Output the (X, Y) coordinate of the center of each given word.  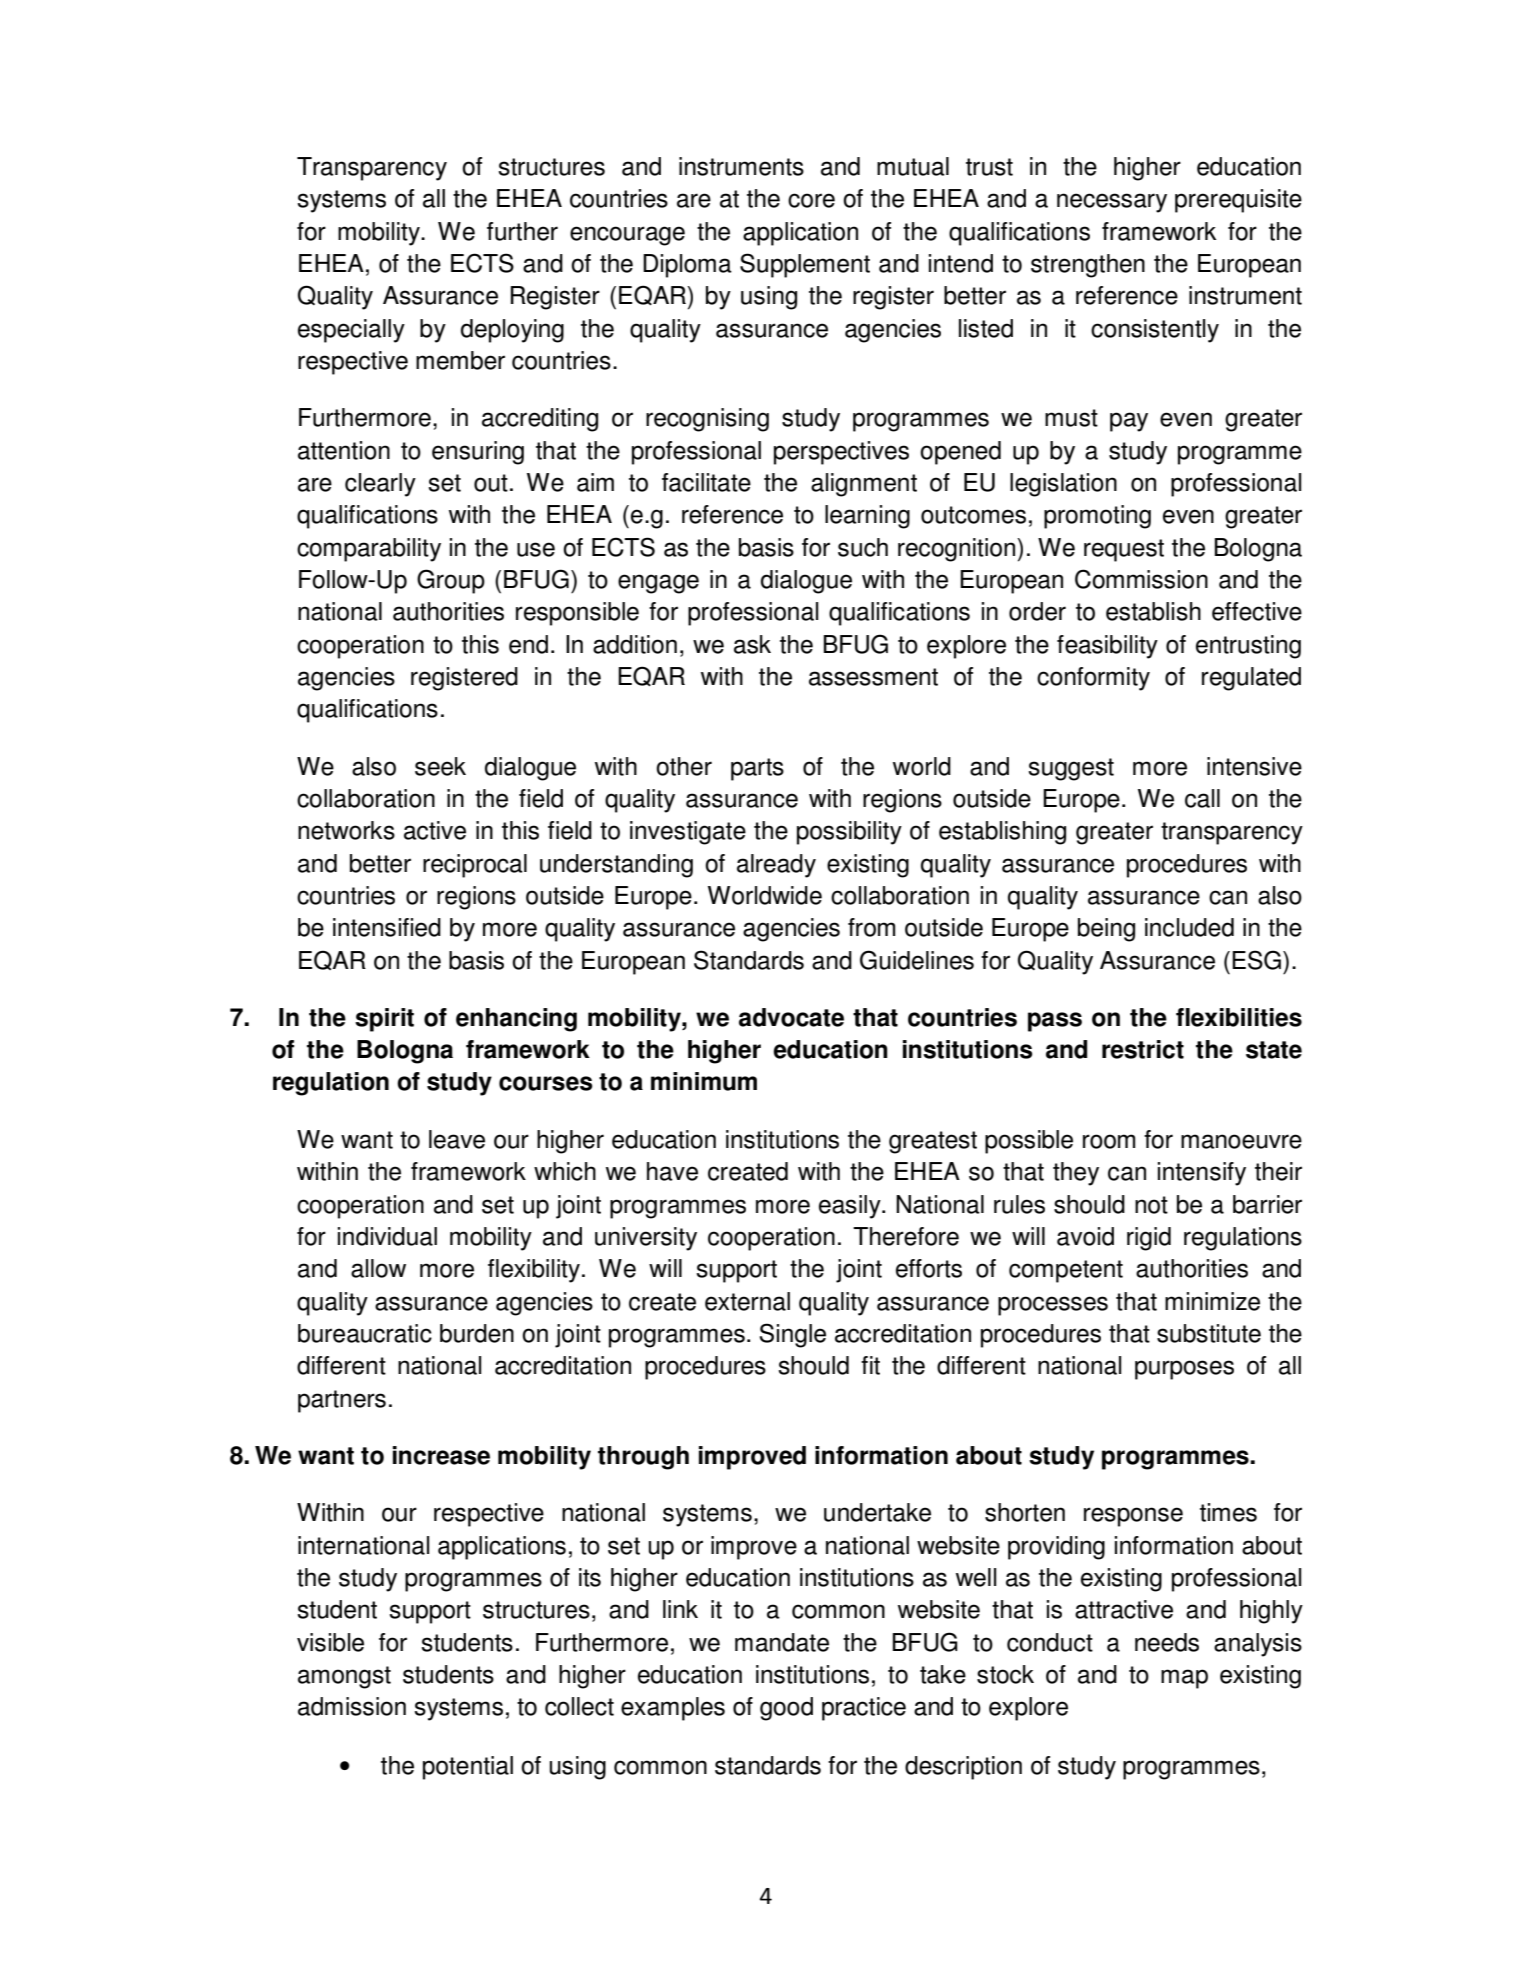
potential (468, 1768)
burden (477, 1333)
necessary (1112, 203)
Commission (1141, 579)
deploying (512, 331)
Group (451, 581)
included (1189, 927)
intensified (387, 927)
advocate (791, 1017)
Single (793, 1335)
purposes (1184, 1370)
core (811, 200)
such (863, 547)
